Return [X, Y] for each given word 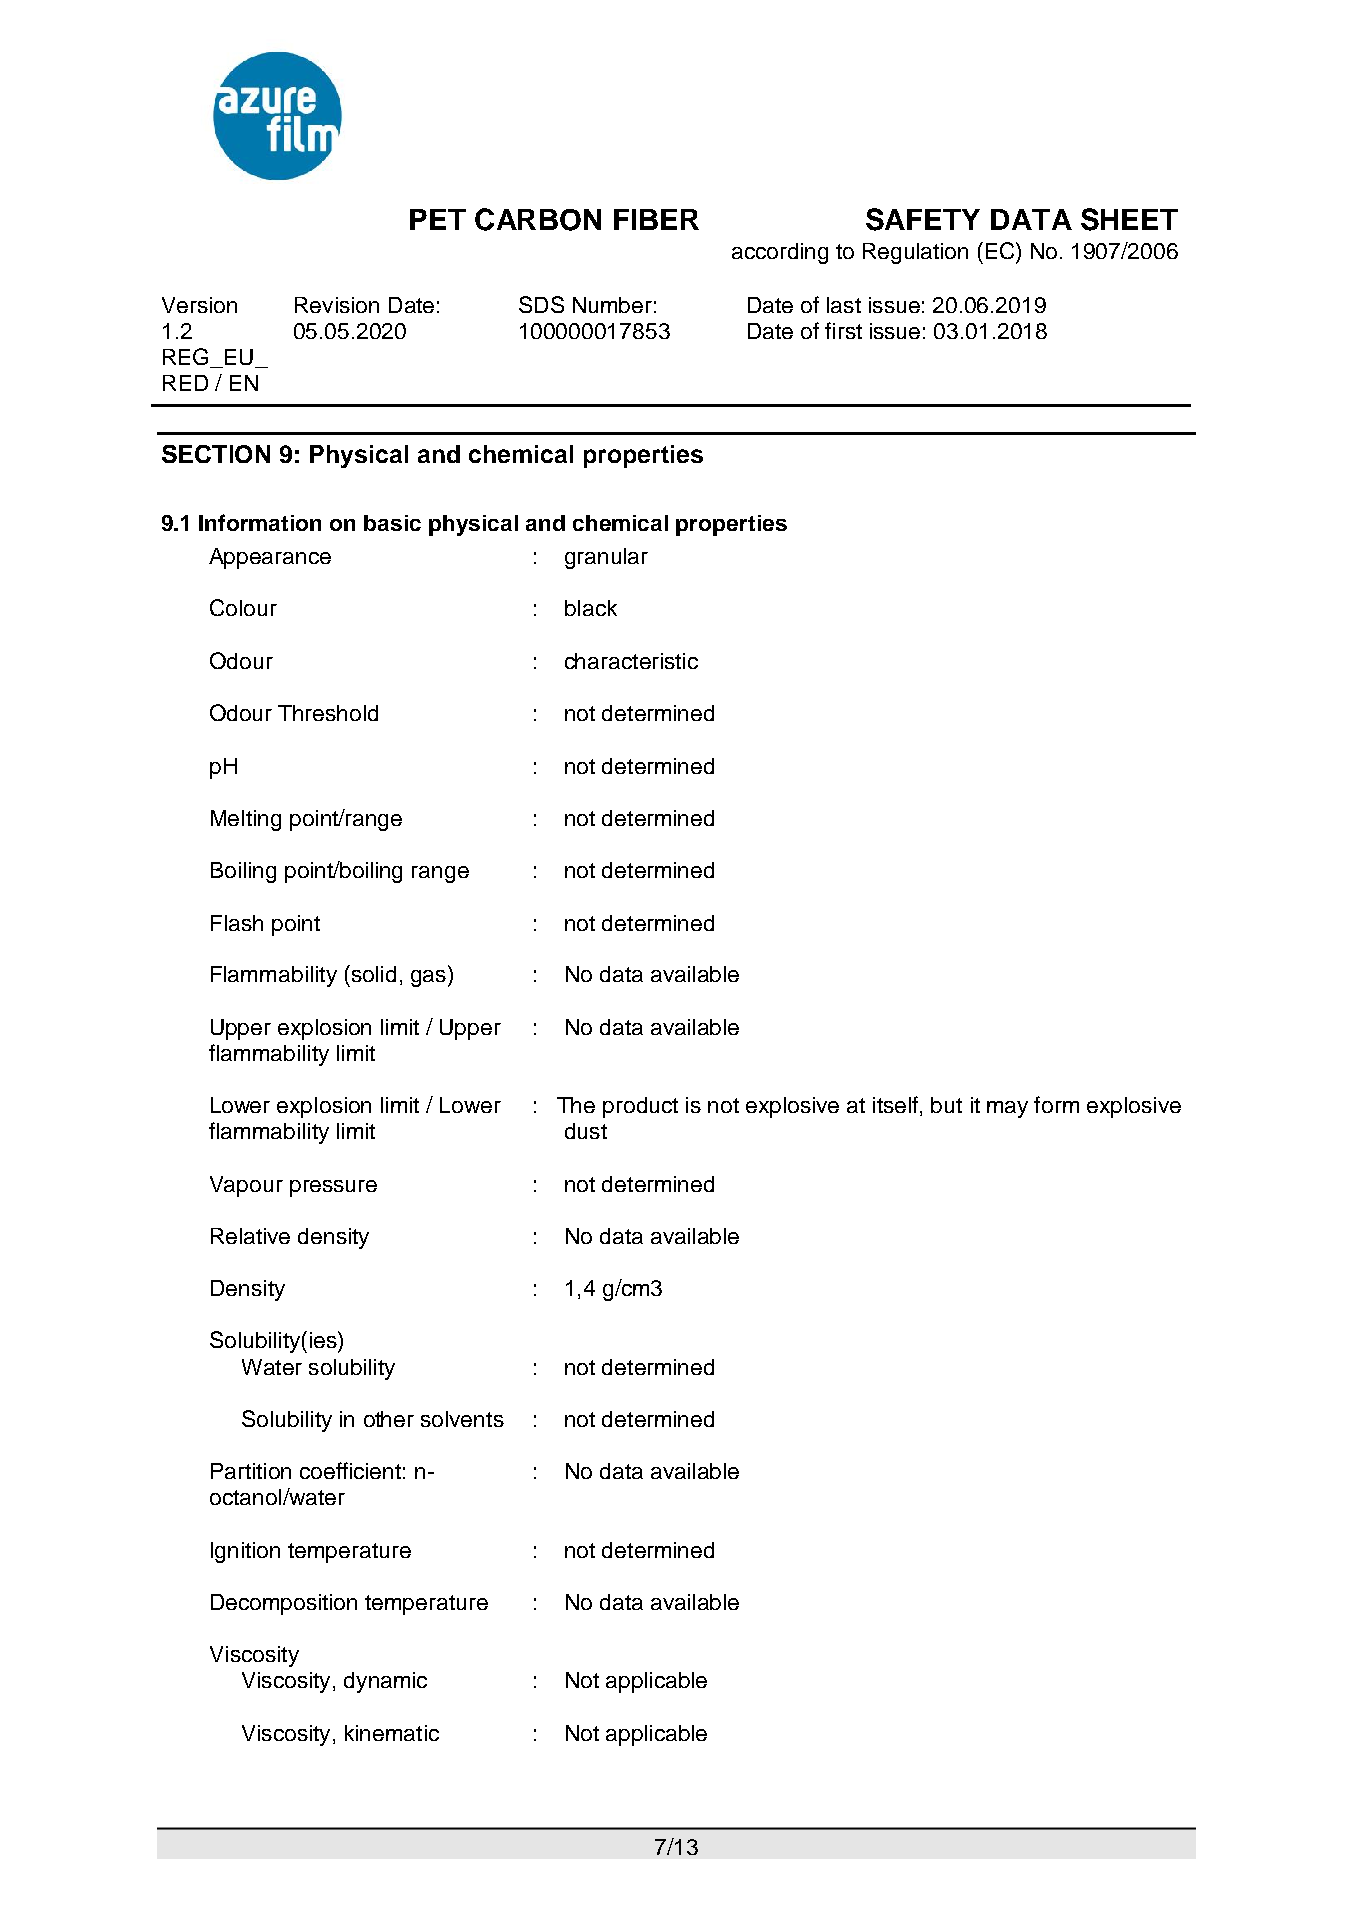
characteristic [631, 661]
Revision [337, 305]
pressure [333, 1188]
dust [586, 1131]
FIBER [656, 219]
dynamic [385, 1682]
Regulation [915, 253]
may [1007, 1109]
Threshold [328, 713]
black [591, 608]
